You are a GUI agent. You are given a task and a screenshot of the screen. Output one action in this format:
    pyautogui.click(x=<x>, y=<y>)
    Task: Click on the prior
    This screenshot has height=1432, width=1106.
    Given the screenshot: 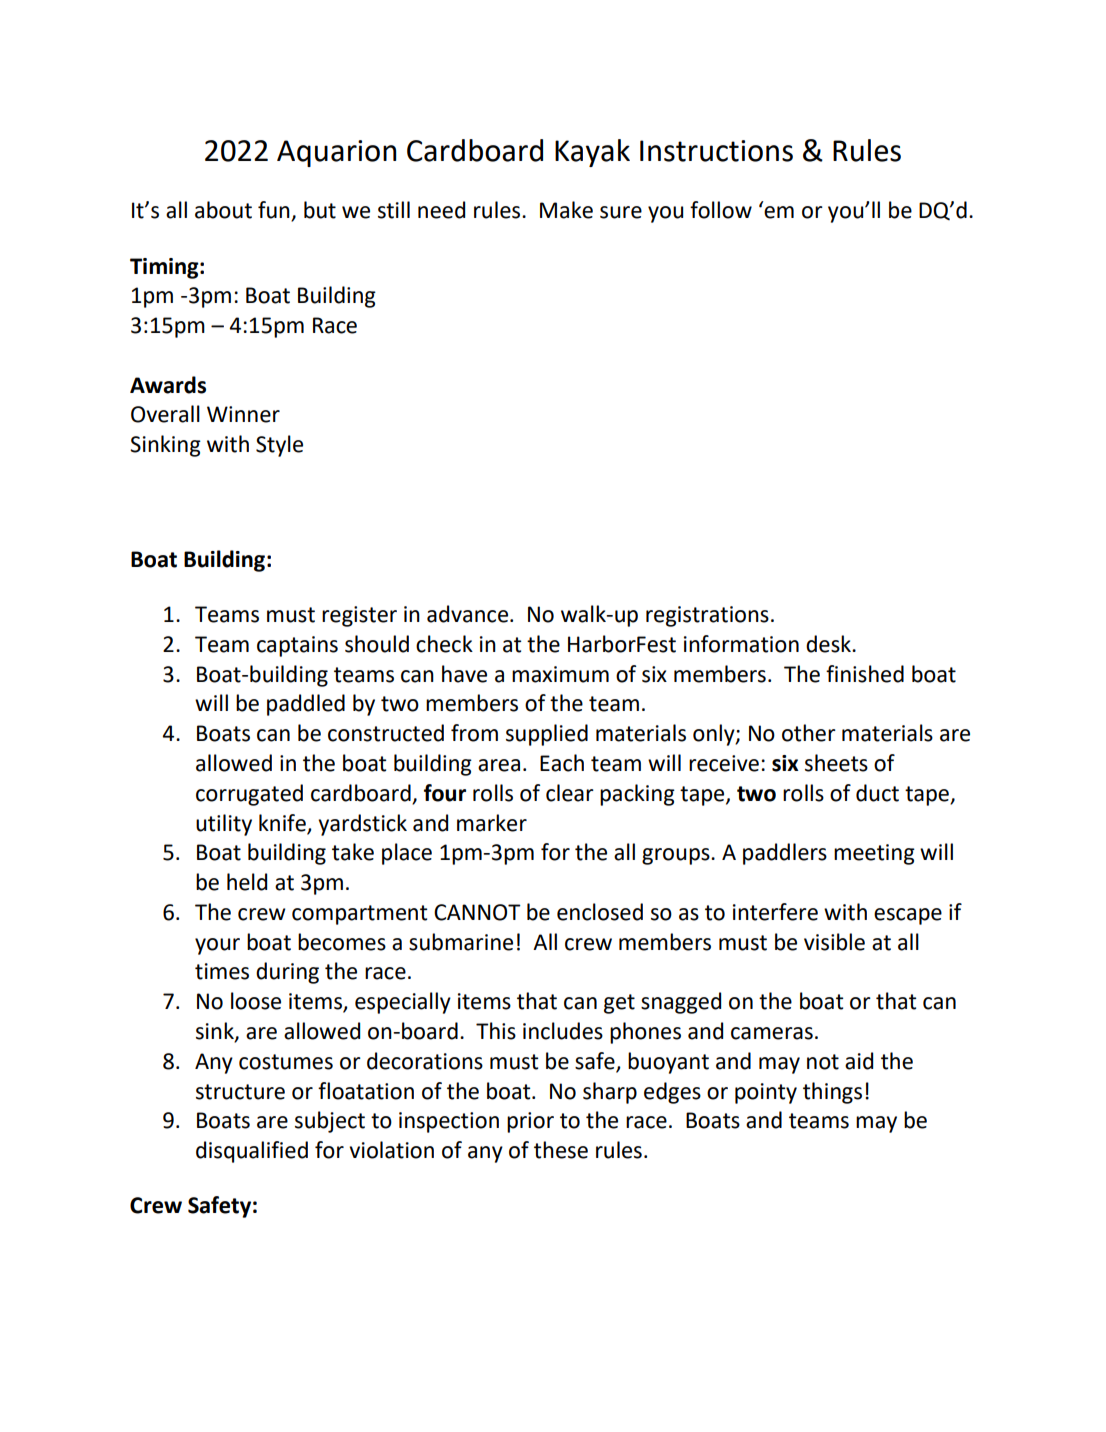 What is the action you would take?
    pyautogui.click(x=530, y=1122)
